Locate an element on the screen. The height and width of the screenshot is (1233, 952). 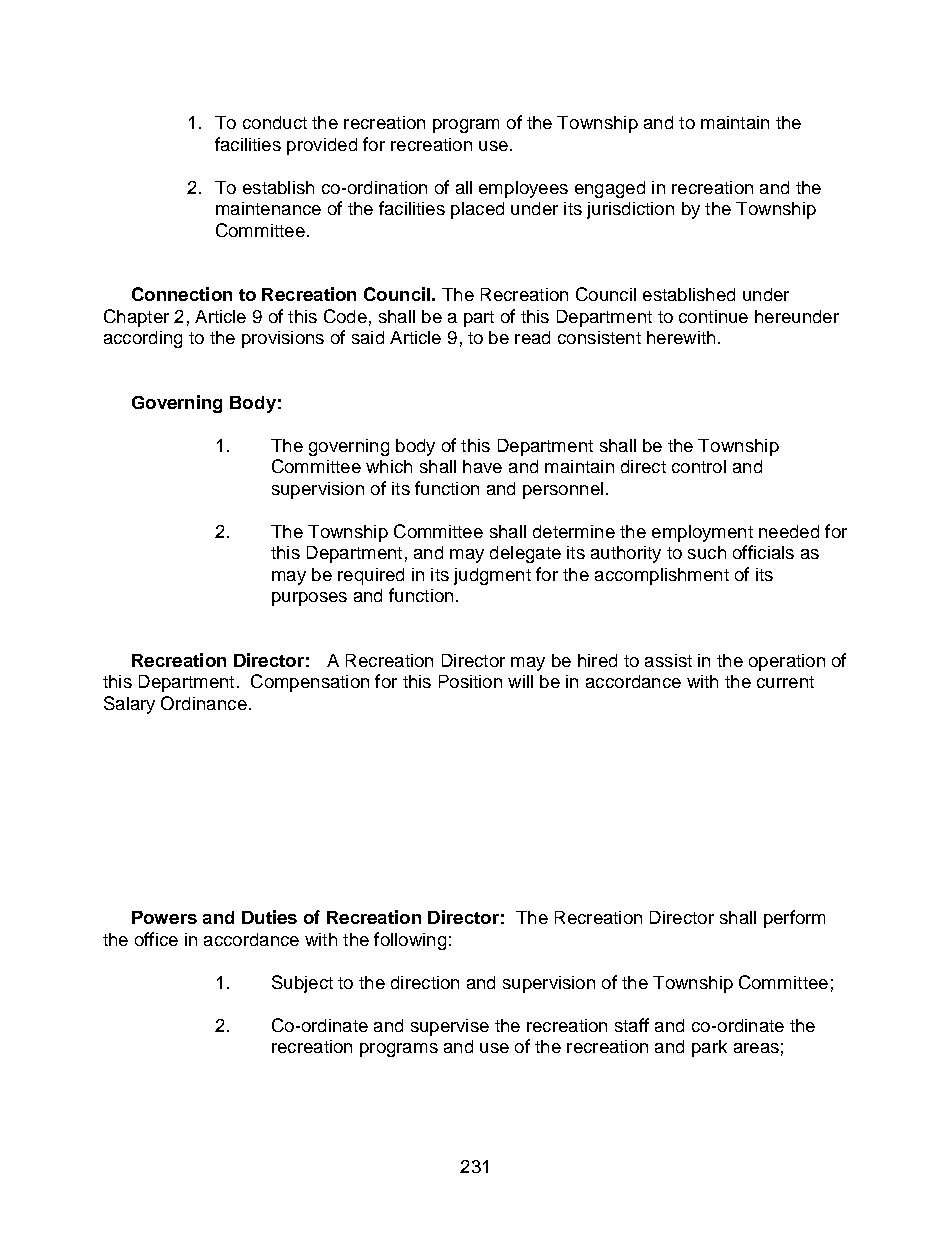
according is located at coordinates (143, 339).
